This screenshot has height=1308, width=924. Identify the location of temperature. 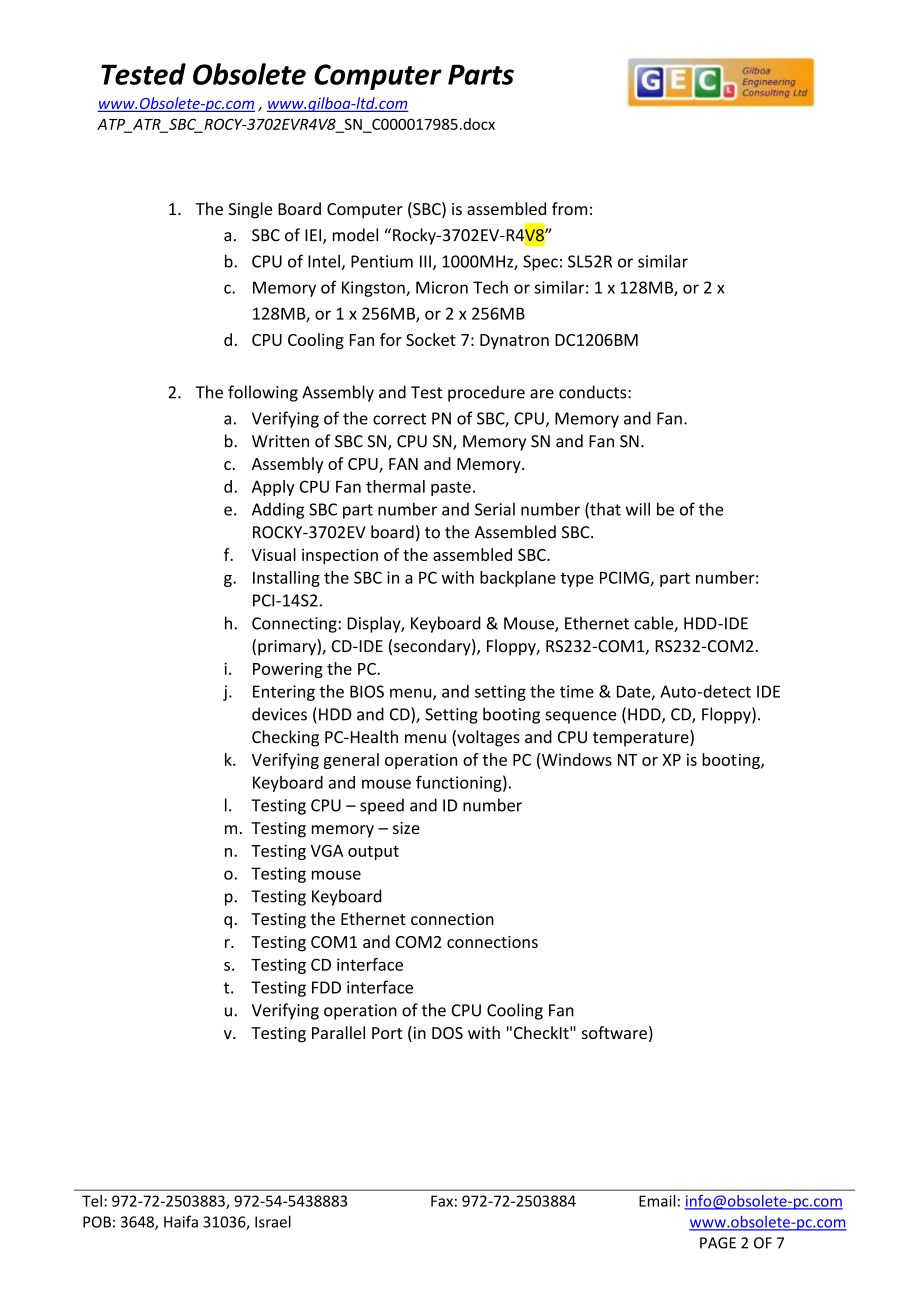
(642, 738).
